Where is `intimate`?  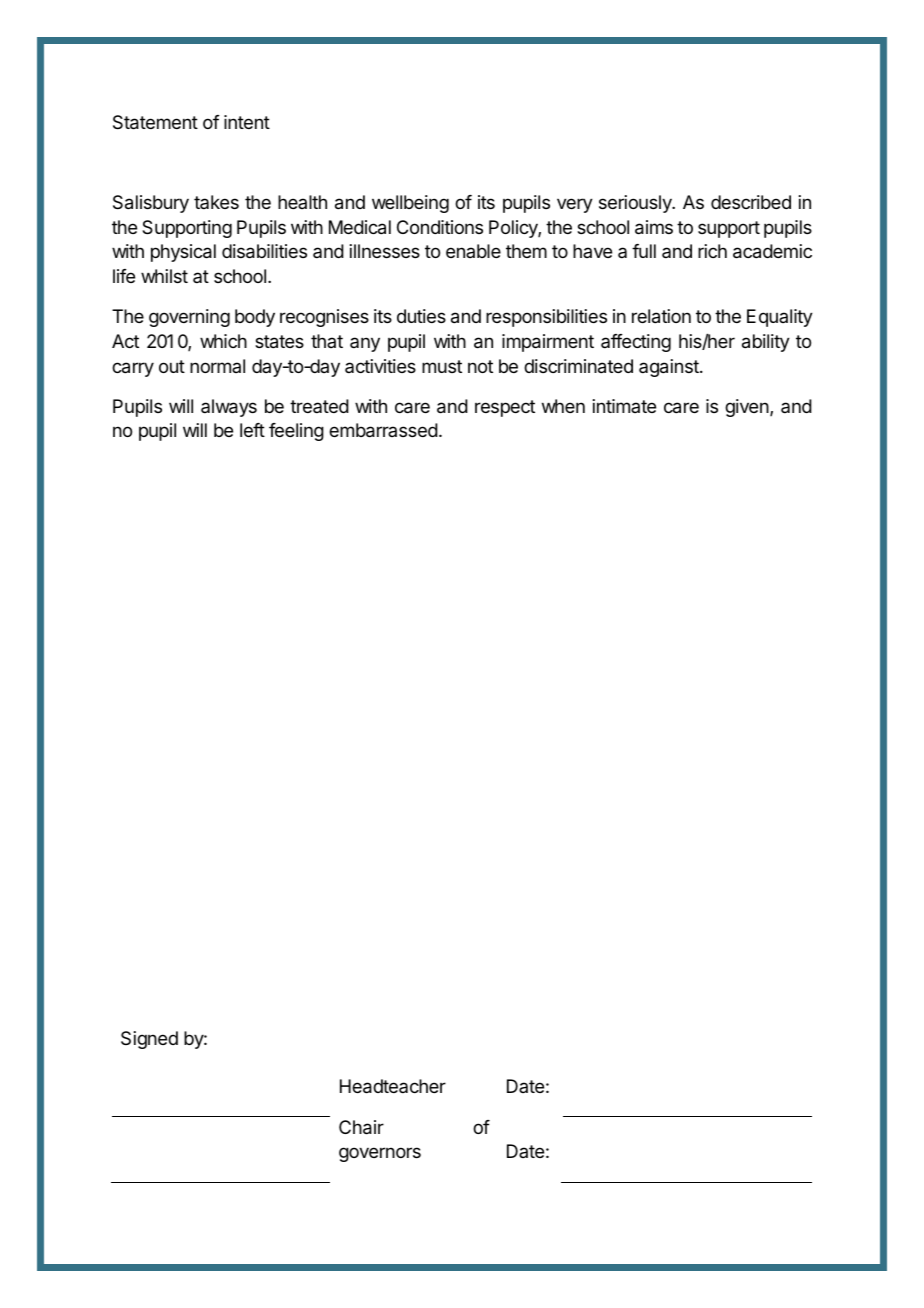 intimate is located at coordinates (624, 406).
